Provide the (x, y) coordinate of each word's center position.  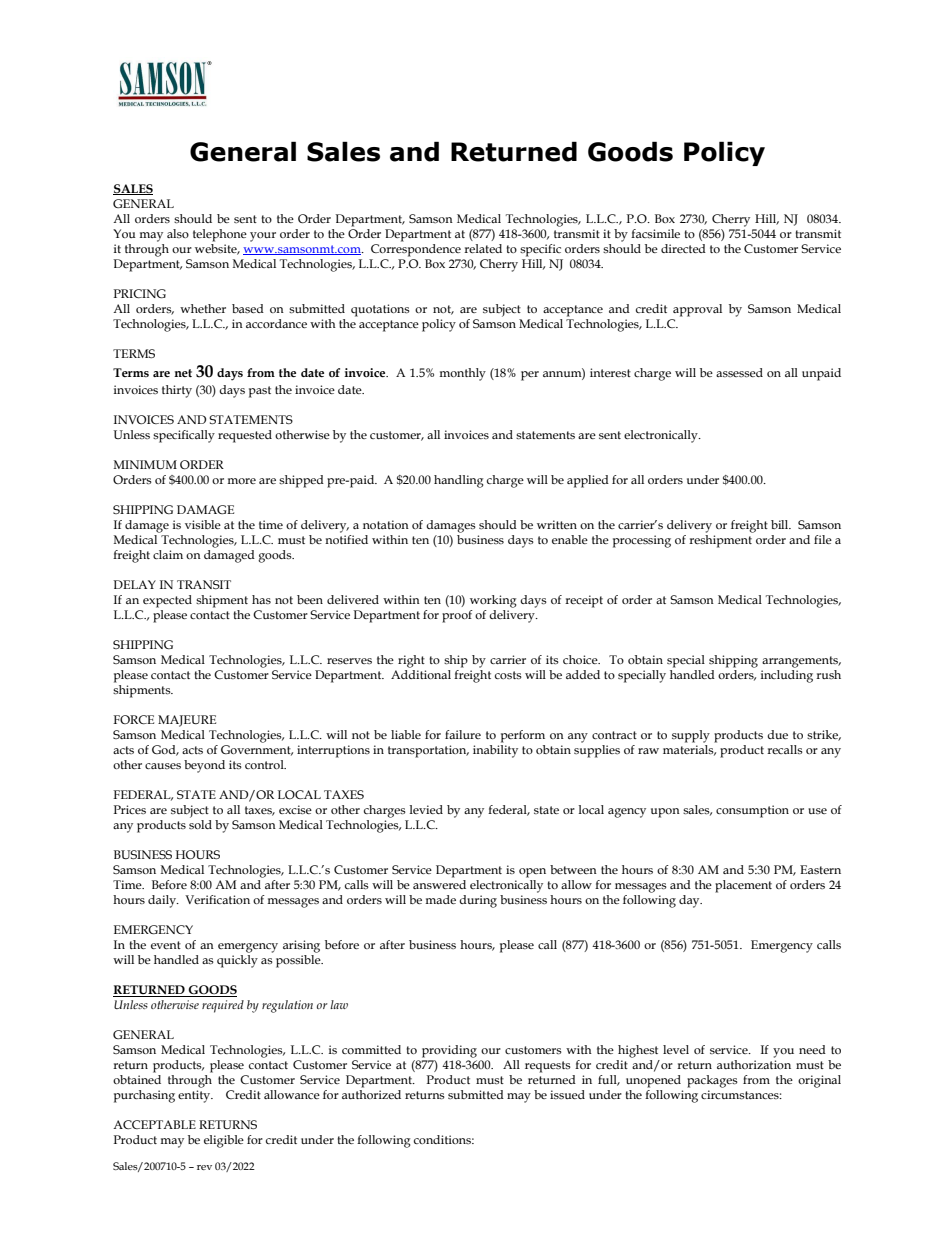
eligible (224, 1141)
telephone (220, 235)
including (787, 675)
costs (508, 675)
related (483, 248)
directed (683, 248)
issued (567, 1094)
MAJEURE (187, 721)
